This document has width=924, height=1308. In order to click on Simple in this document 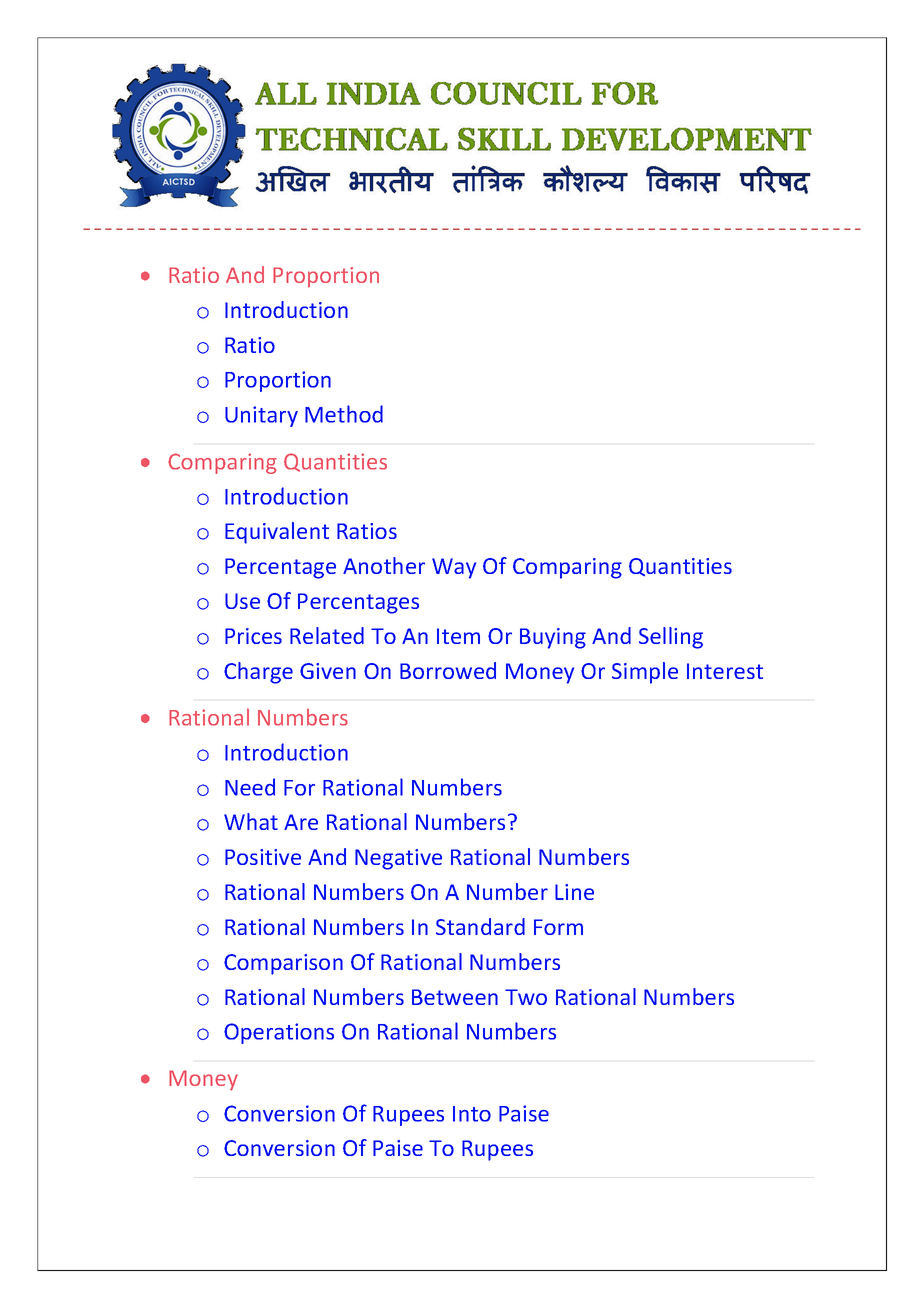, I will do `click(645, 673)`.
